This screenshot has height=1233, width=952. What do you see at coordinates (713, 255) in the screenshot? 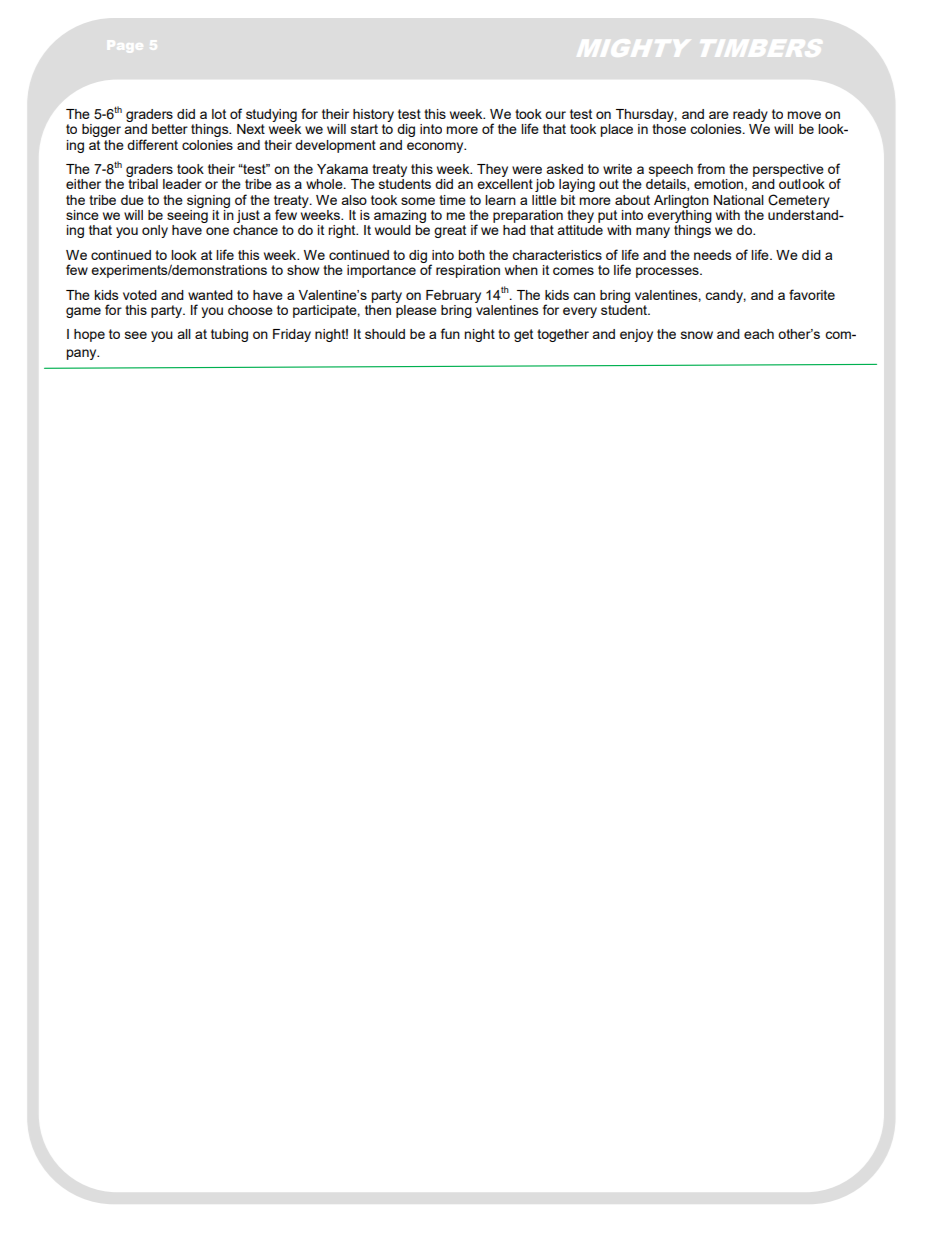
I see `needs` at bounding box center [713, 255].
